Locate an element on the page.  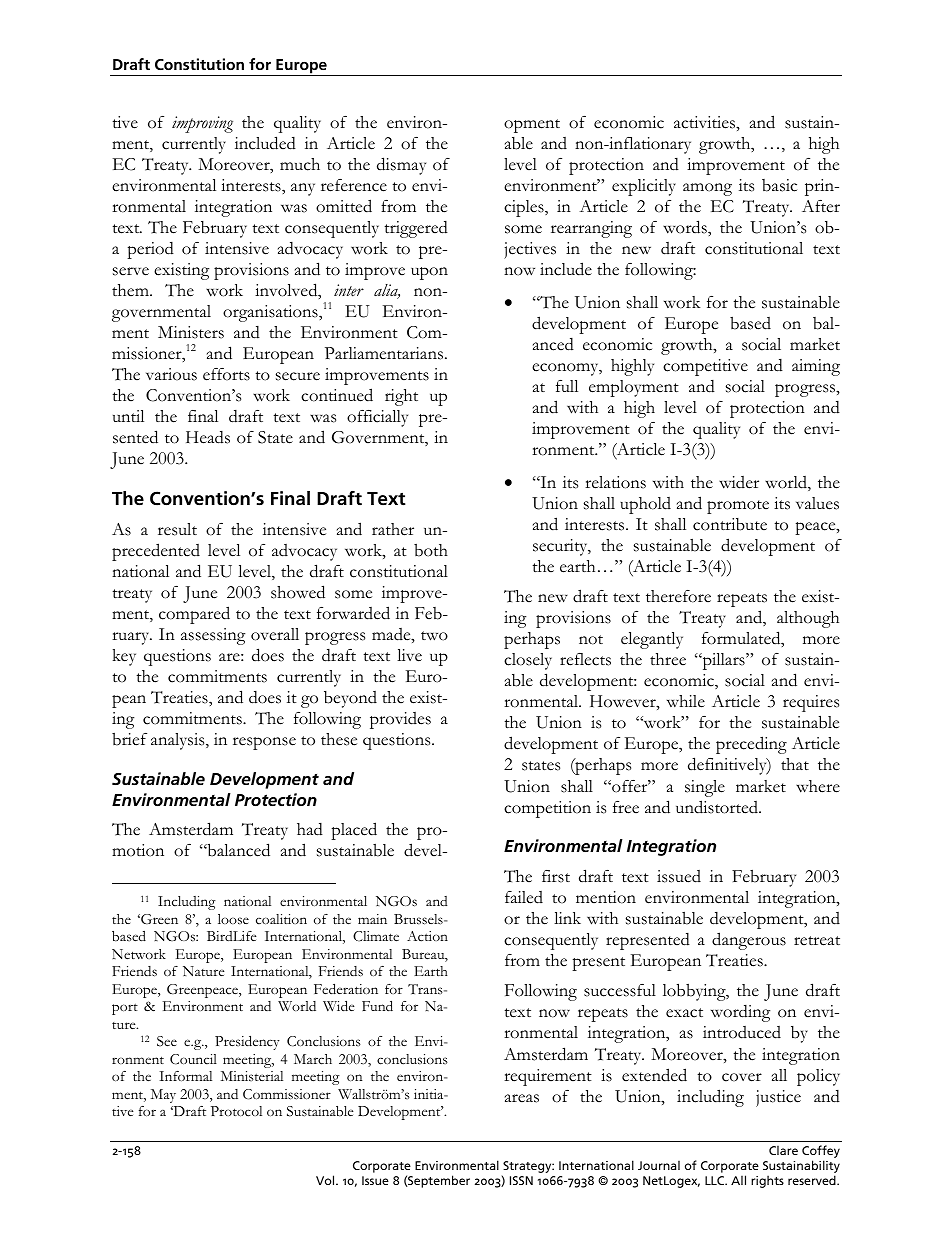
among is located at coordinates (707, 189).
